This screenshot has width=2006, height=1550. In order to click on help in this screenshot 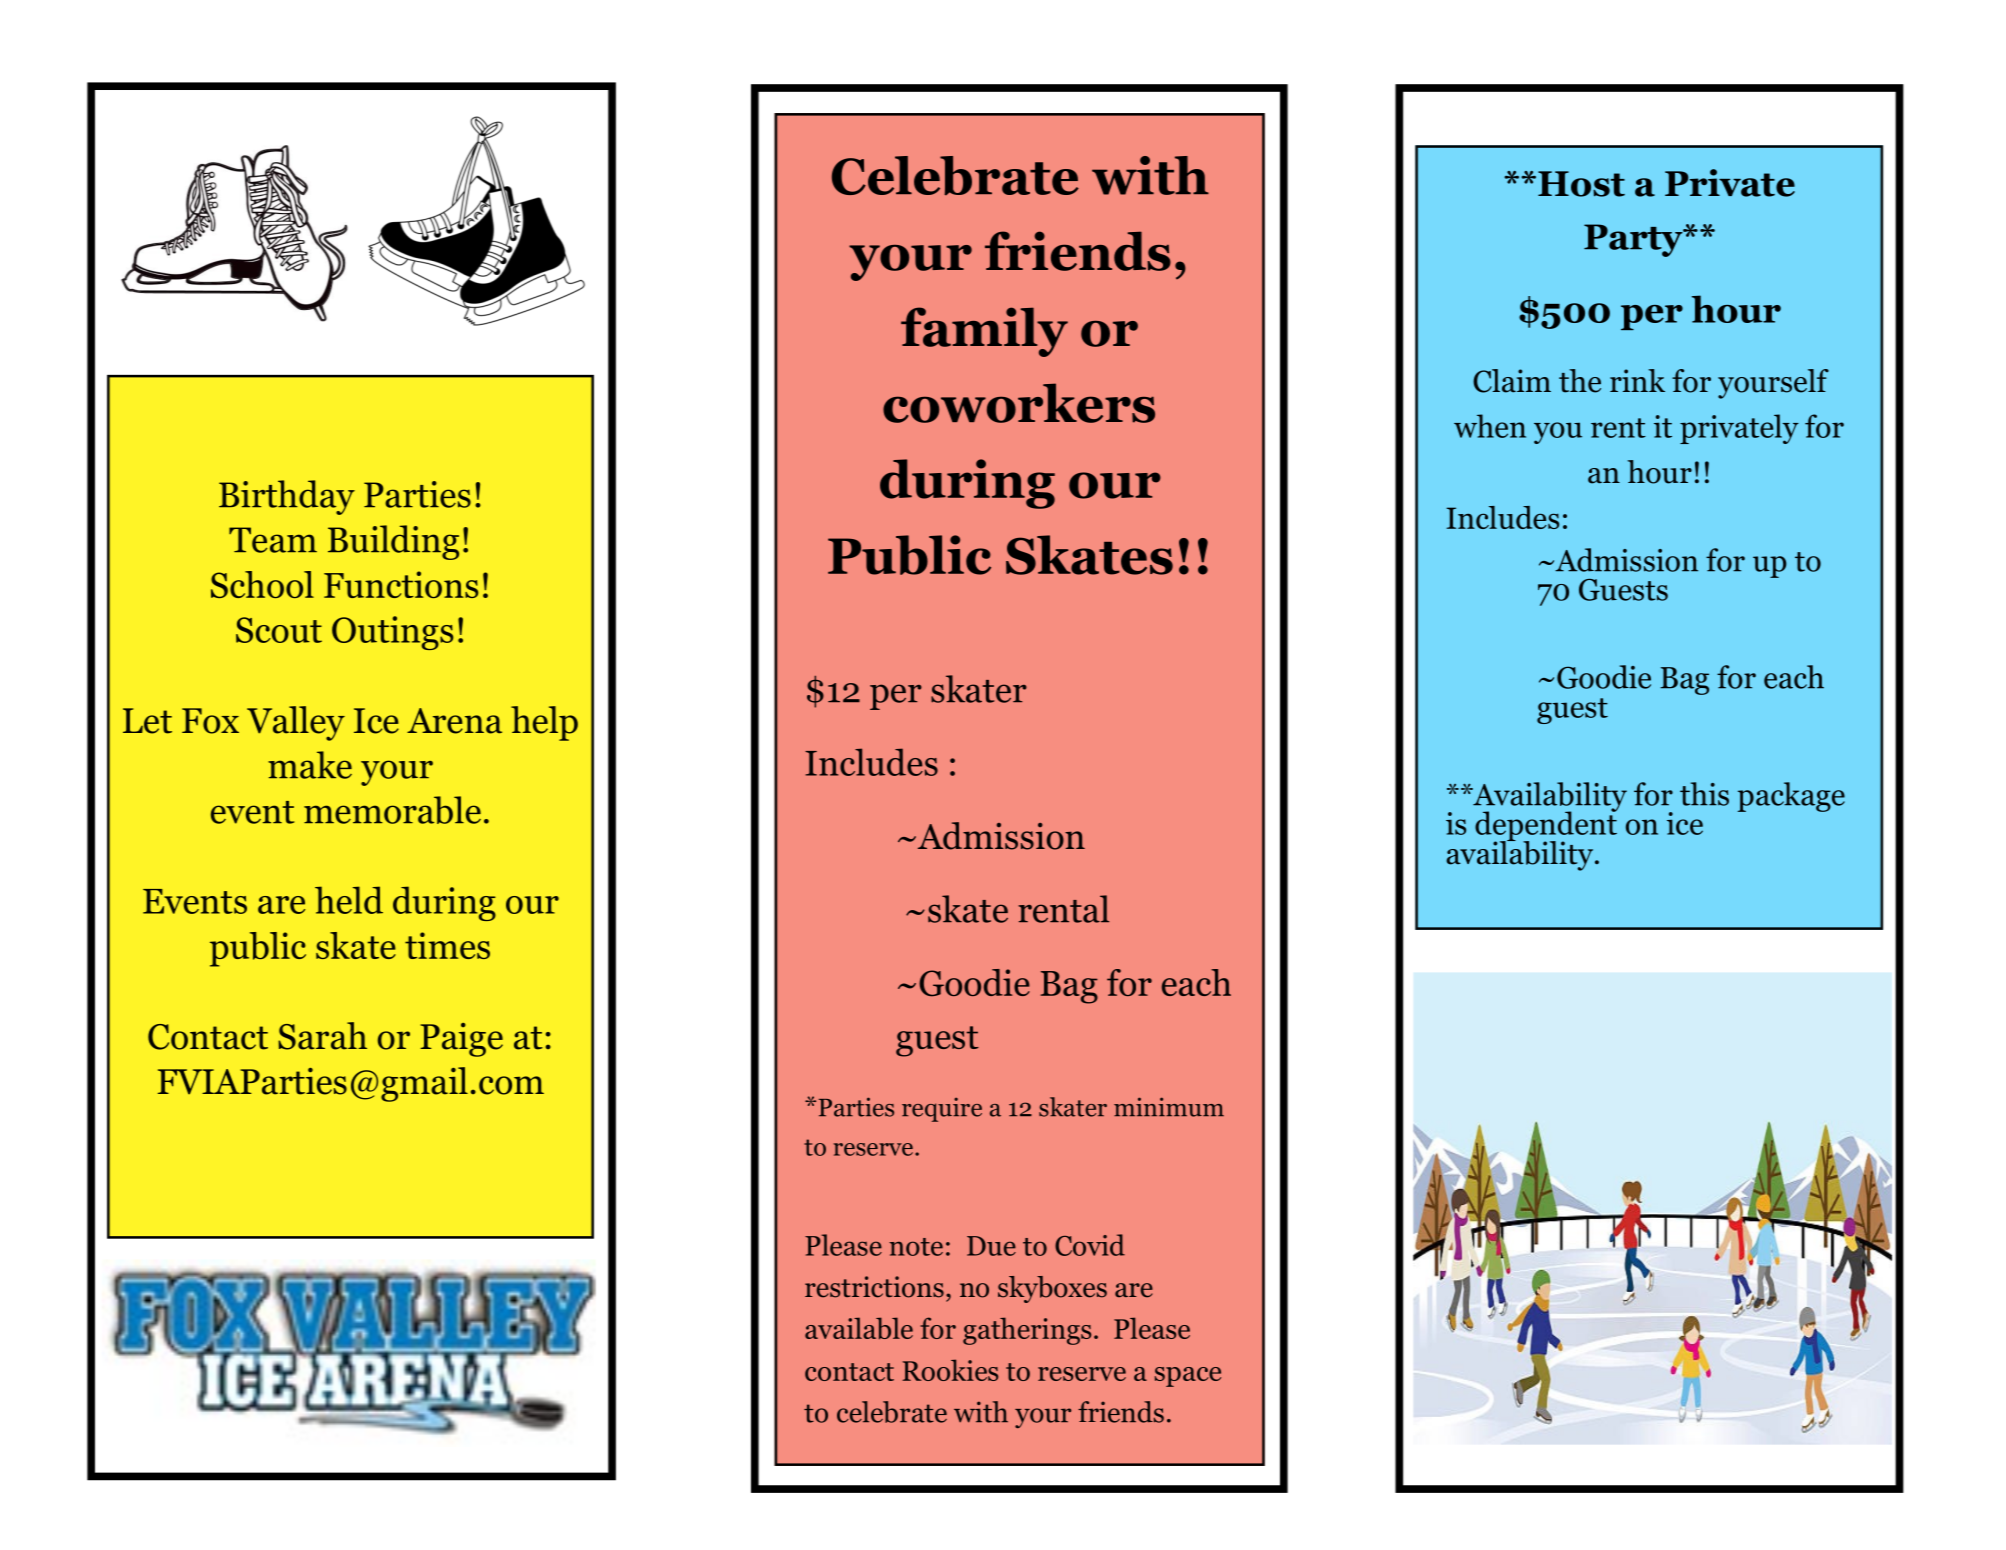, I will do `click(544, 723)`.
